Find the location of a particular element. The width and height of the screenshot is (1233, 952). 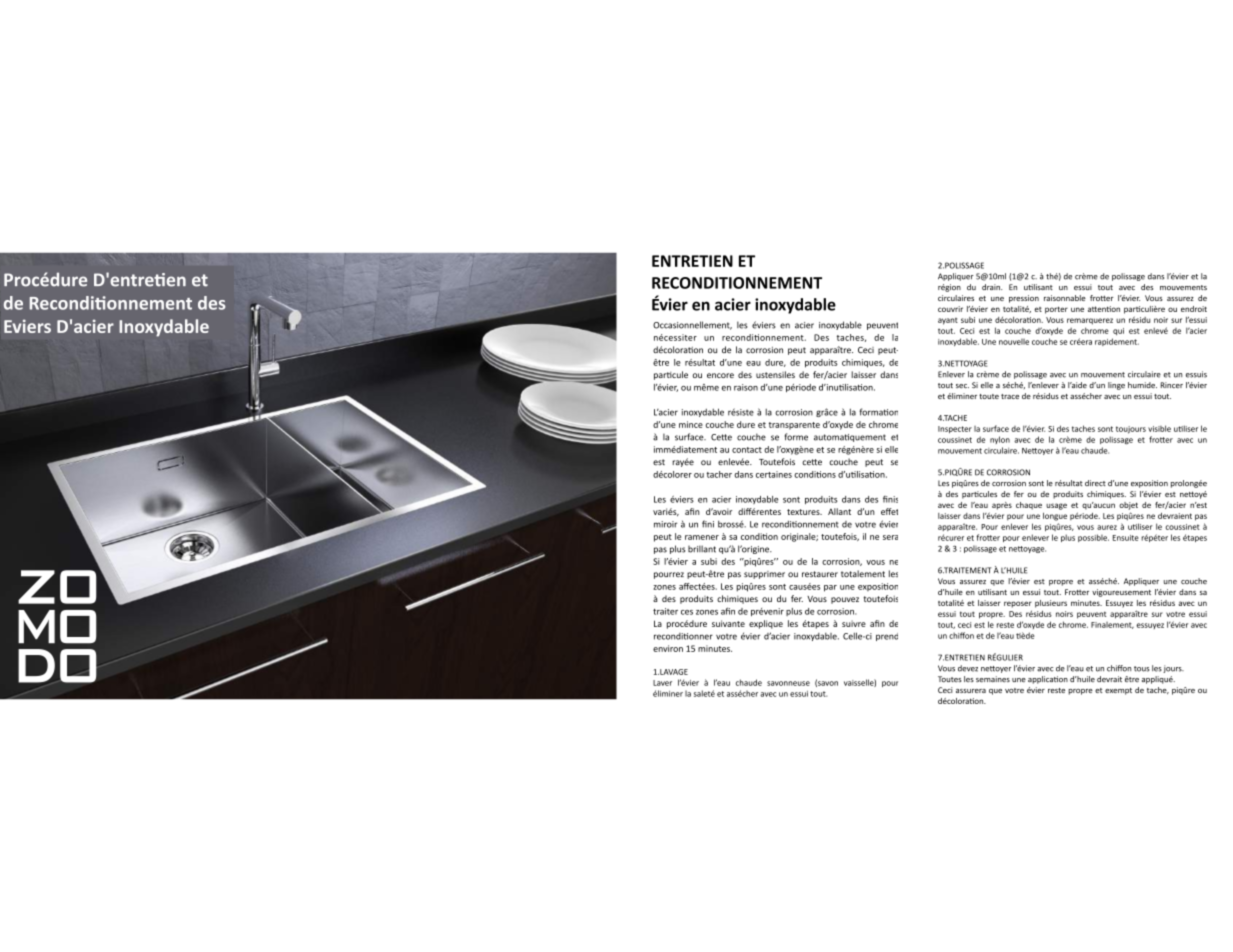

then is located at coordinates (1105, 429).
